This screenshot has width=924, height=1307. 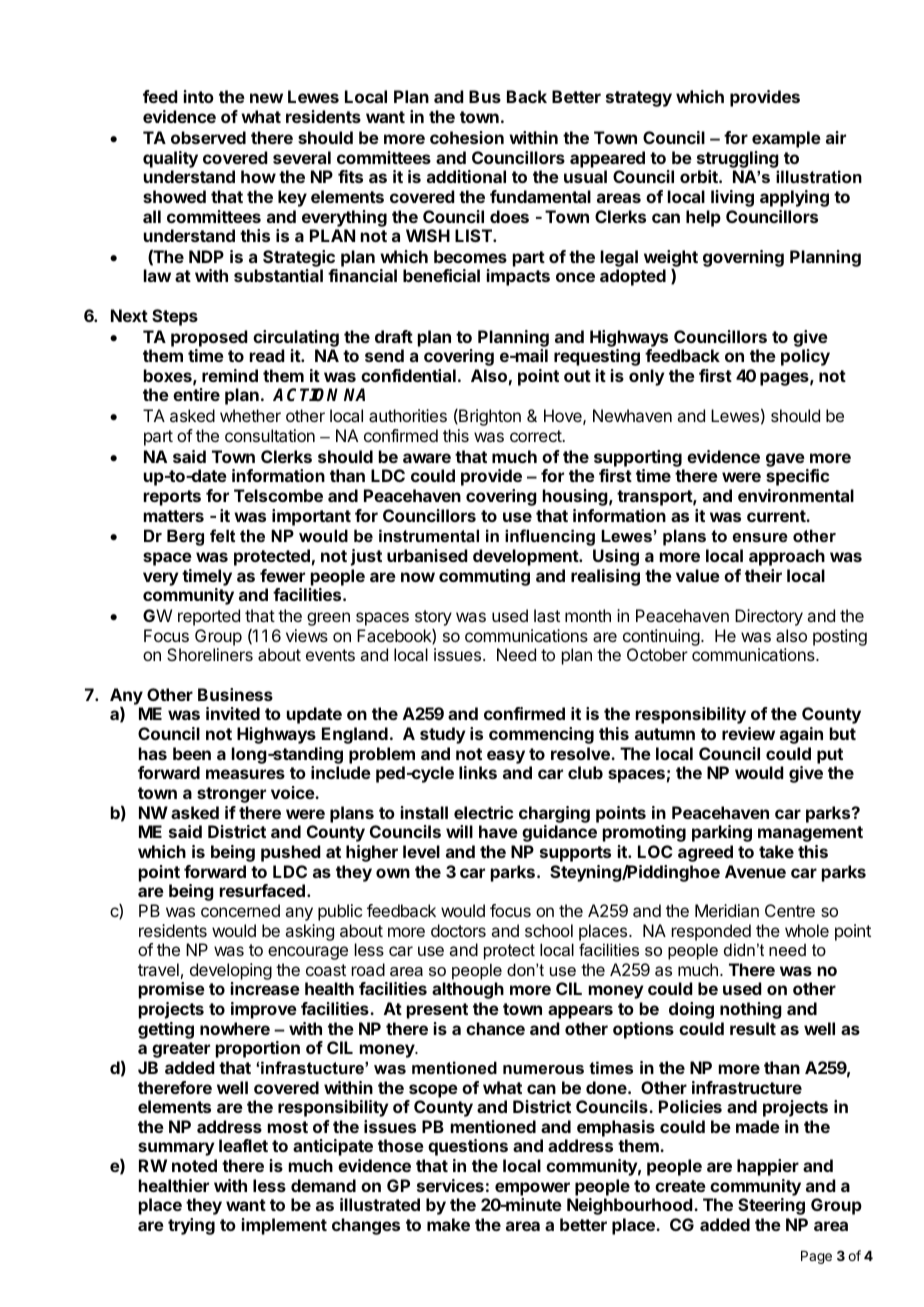 I want to click on cohesion, so click(x=467, y=137).
